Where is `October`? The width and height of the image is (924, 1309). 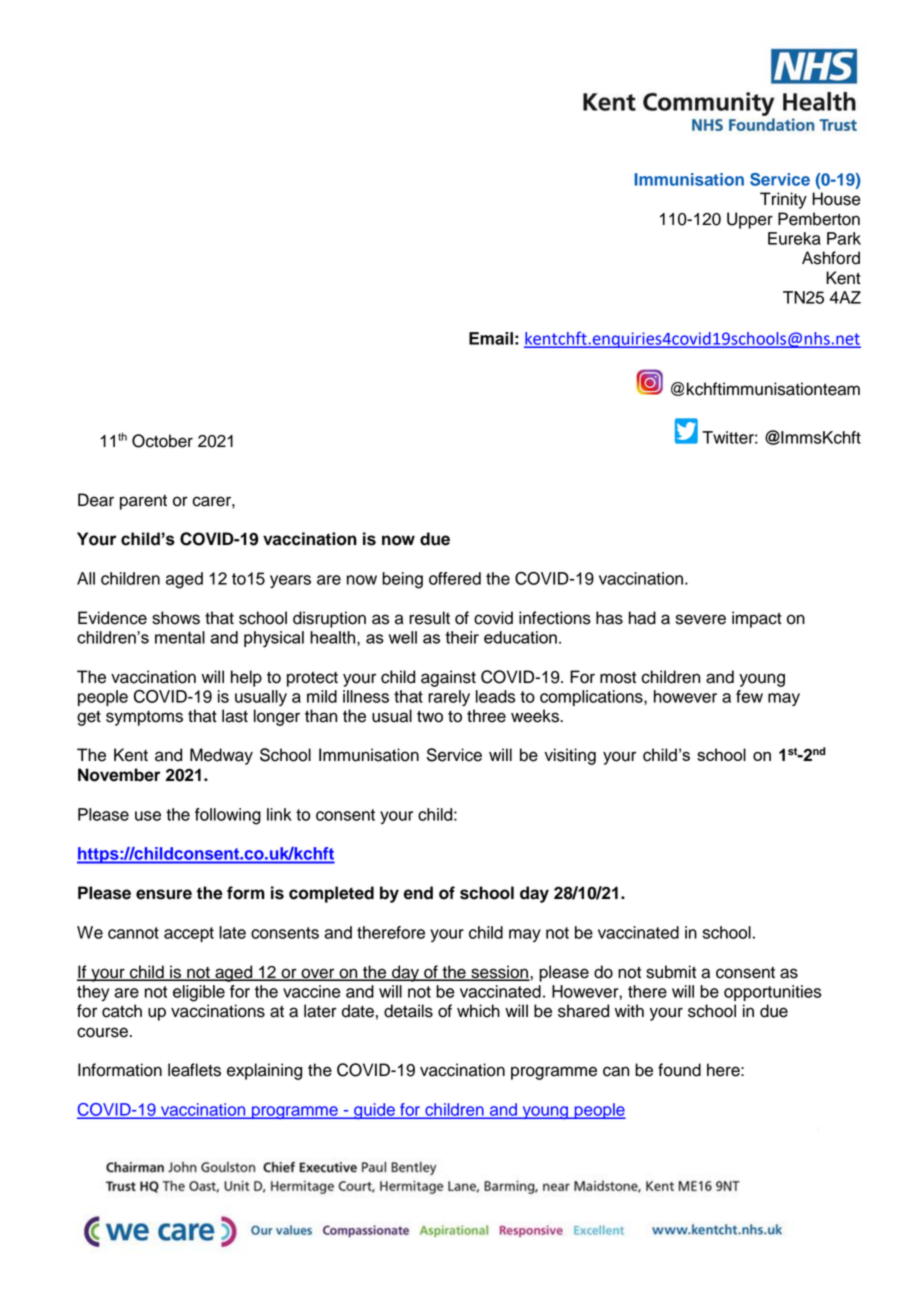 October is located at coordinates (162, 441).
